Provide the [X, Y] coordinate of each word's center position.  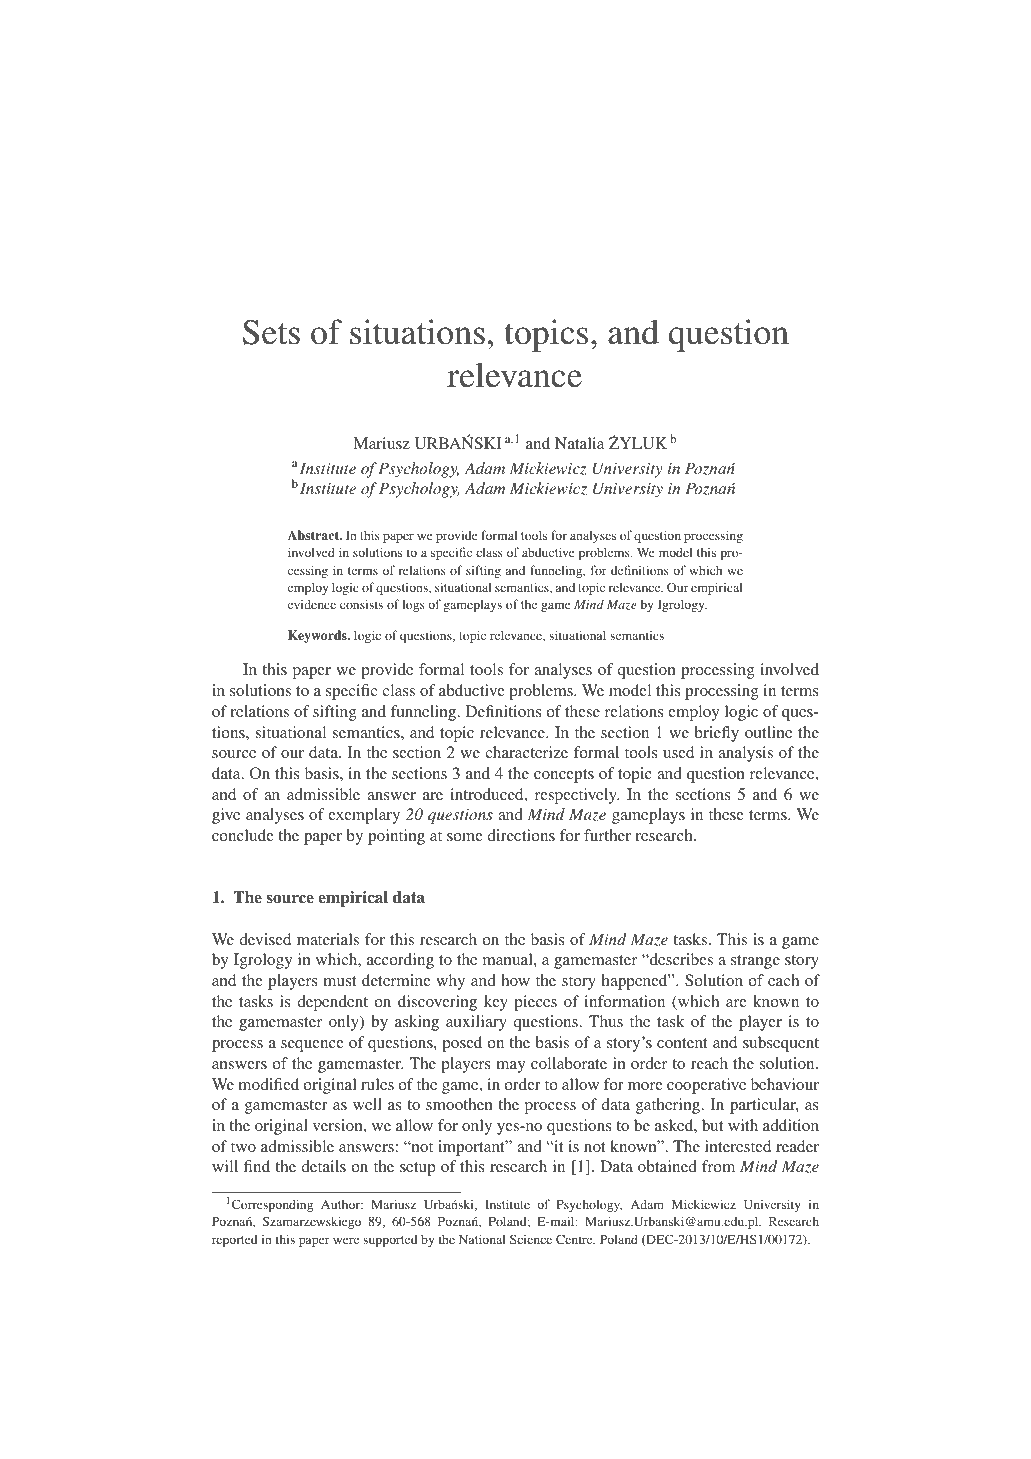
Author [342, 1204]
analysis [745, 754]
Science [531, 1239]
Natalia [579, 443]
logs [413, 605]
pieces [535, 1003]
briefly [717, 734]
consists [361, 604]
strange [755, 962]
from [718, 1166]
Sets [271, 332]
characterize [526, 752]
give [226, 816]
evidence [312, 604]
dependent [332, 1003]
